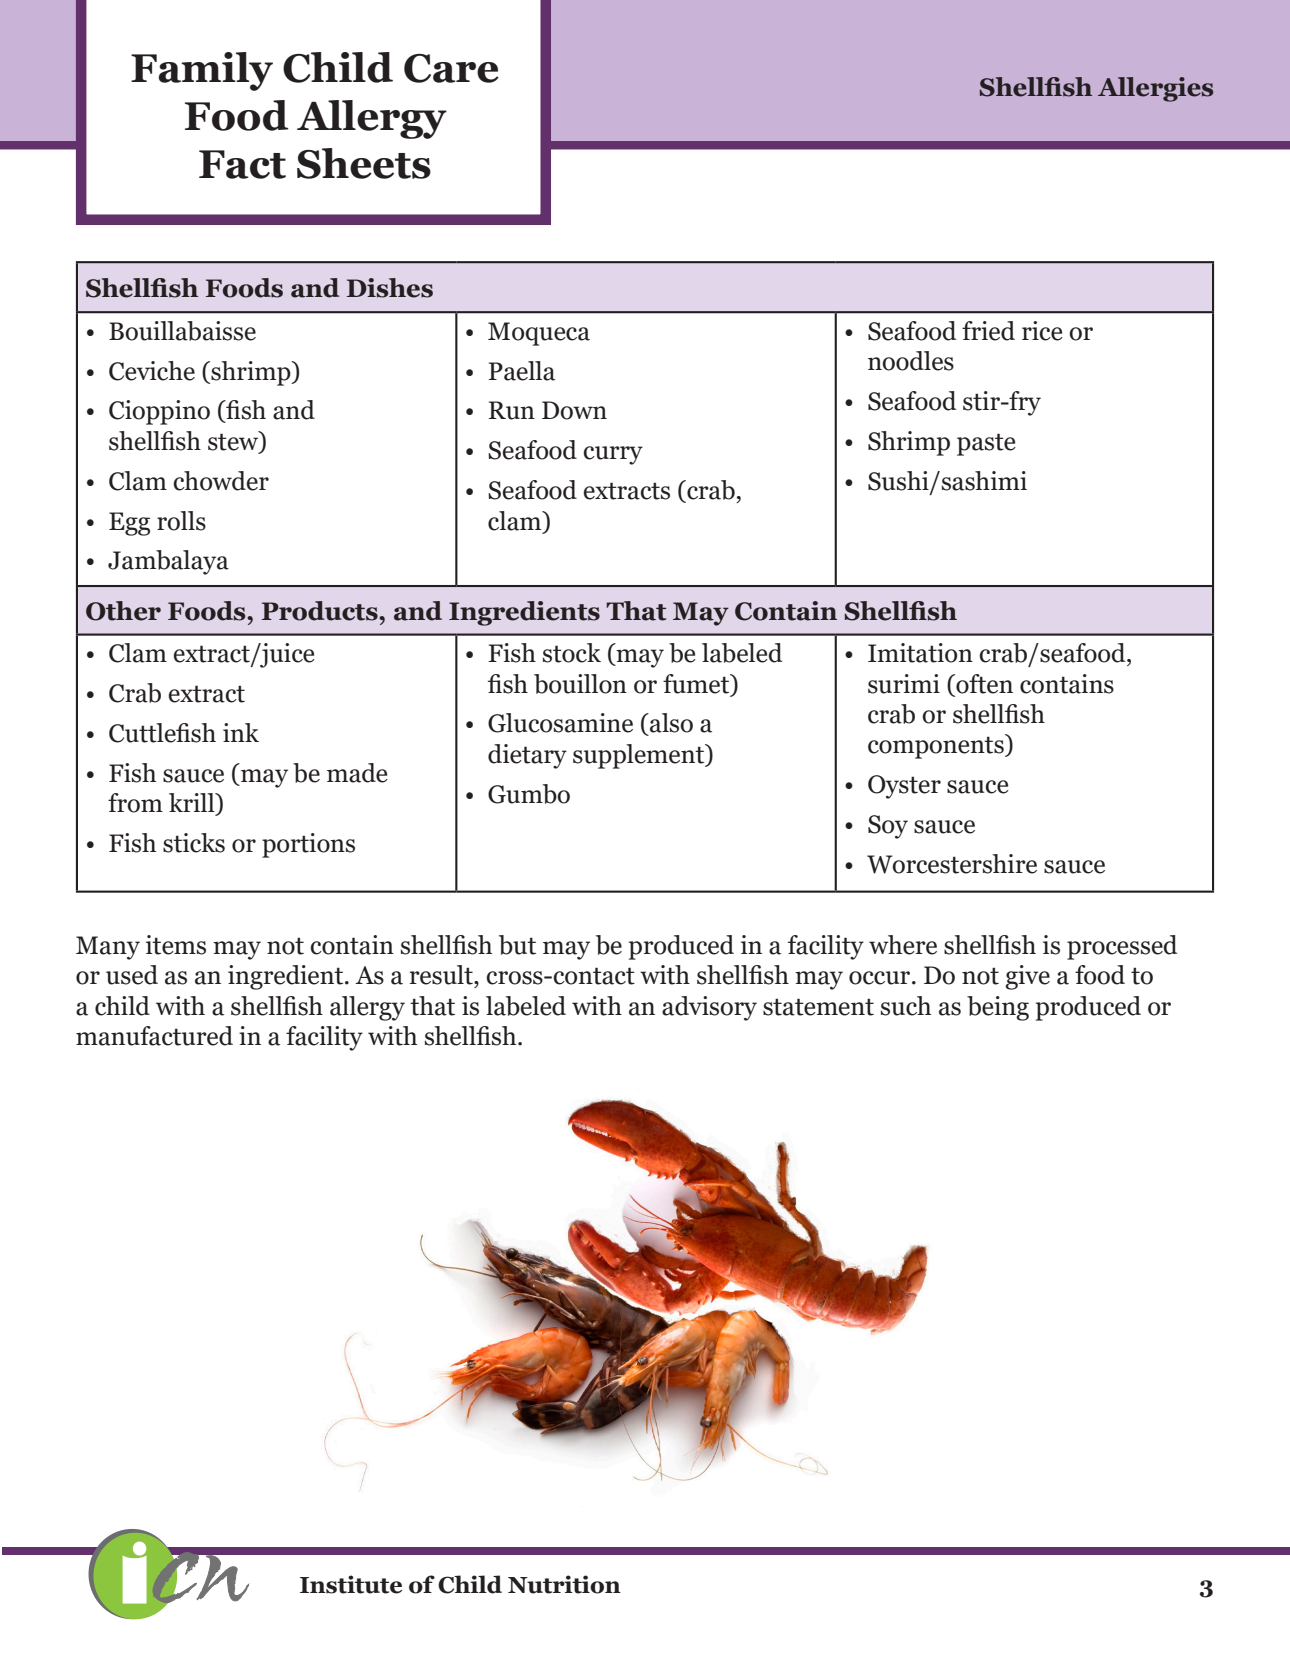 The width and height of the document is (1290, 1670). What do you see at coordinates (986, 444) in the document?
I see `paste` at bounding box center [986, 444].
